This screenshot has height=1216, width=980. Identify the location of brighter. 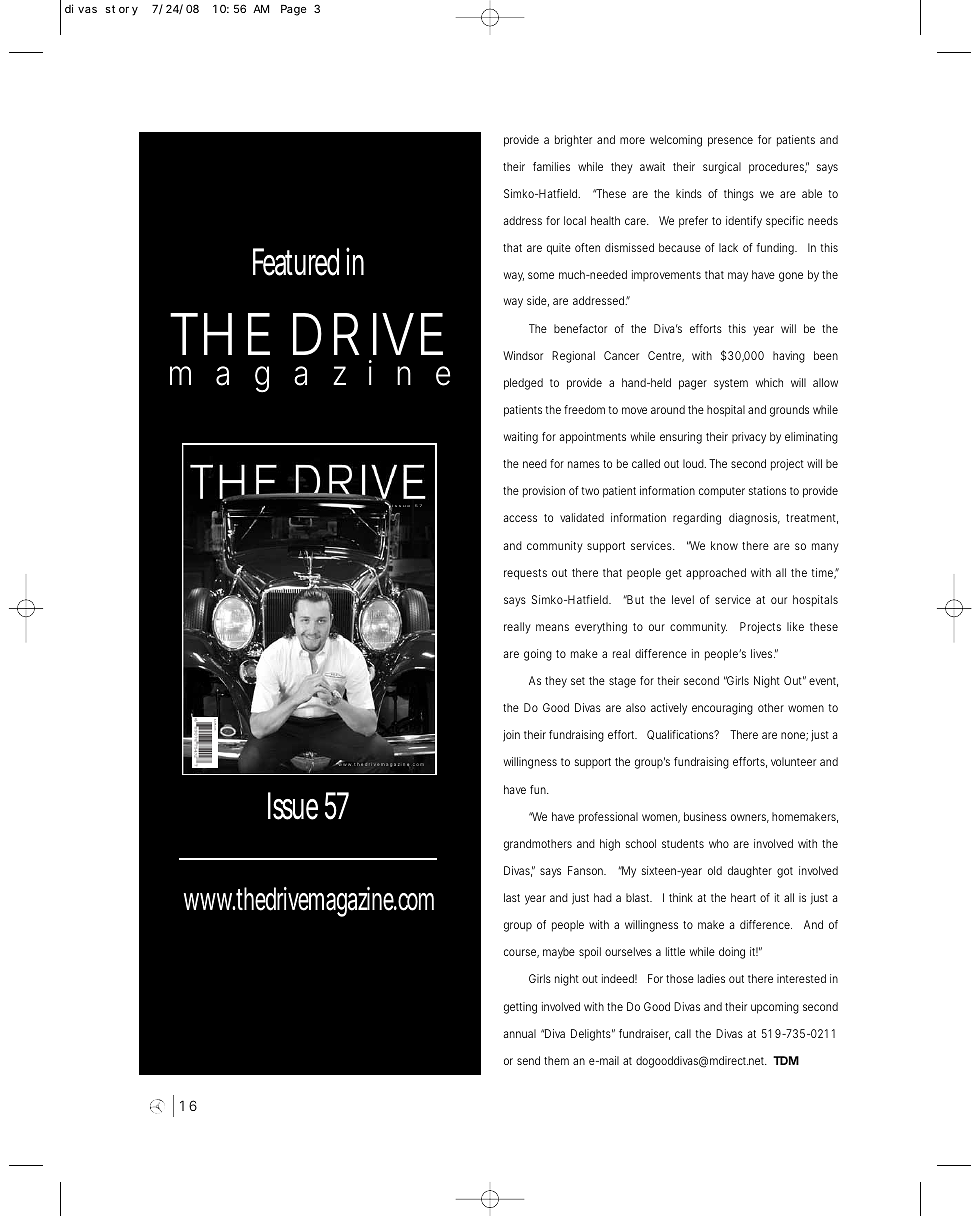
(573, 141).
